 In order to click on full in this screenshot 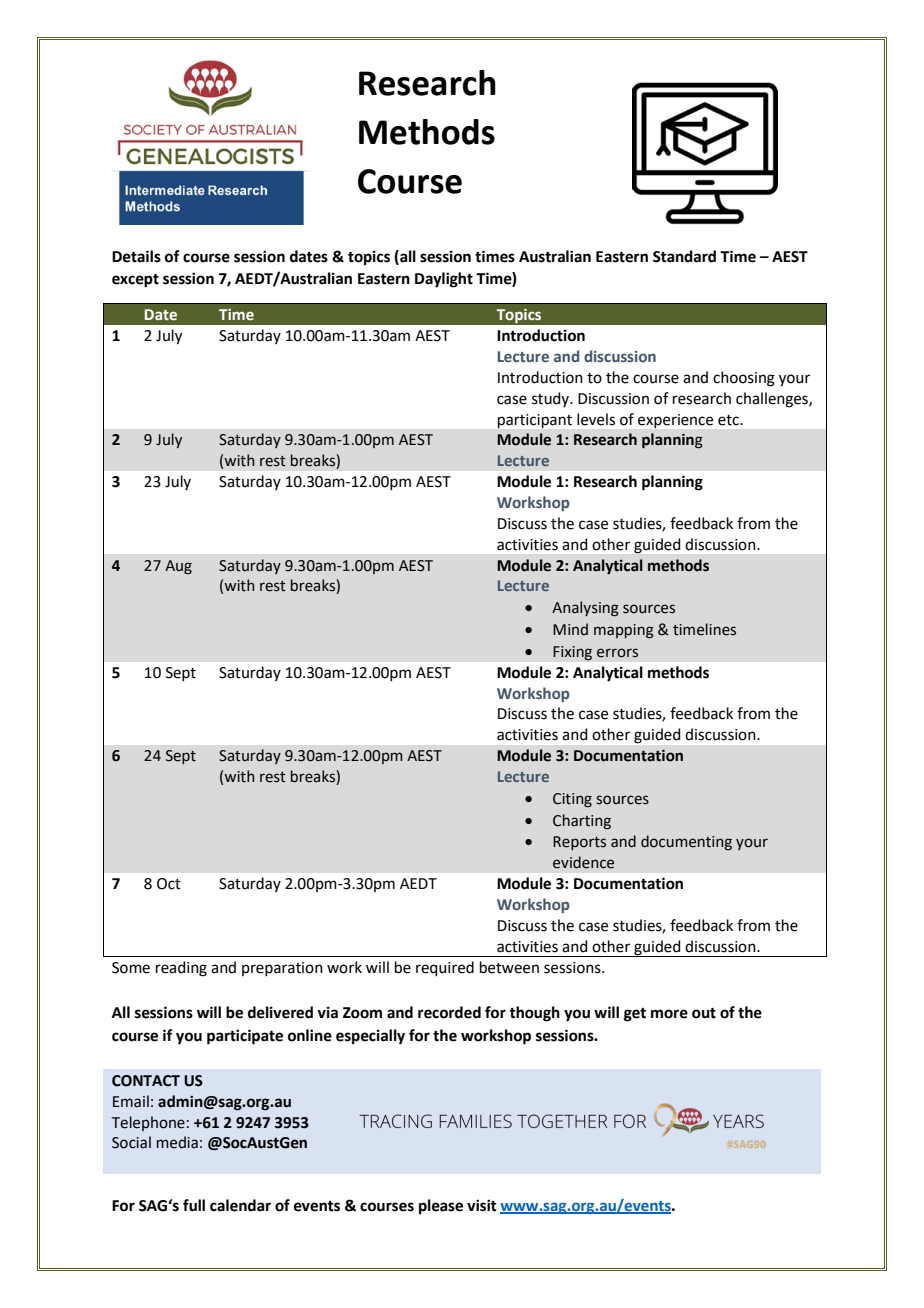, I will do `click(194, 1205)`.
